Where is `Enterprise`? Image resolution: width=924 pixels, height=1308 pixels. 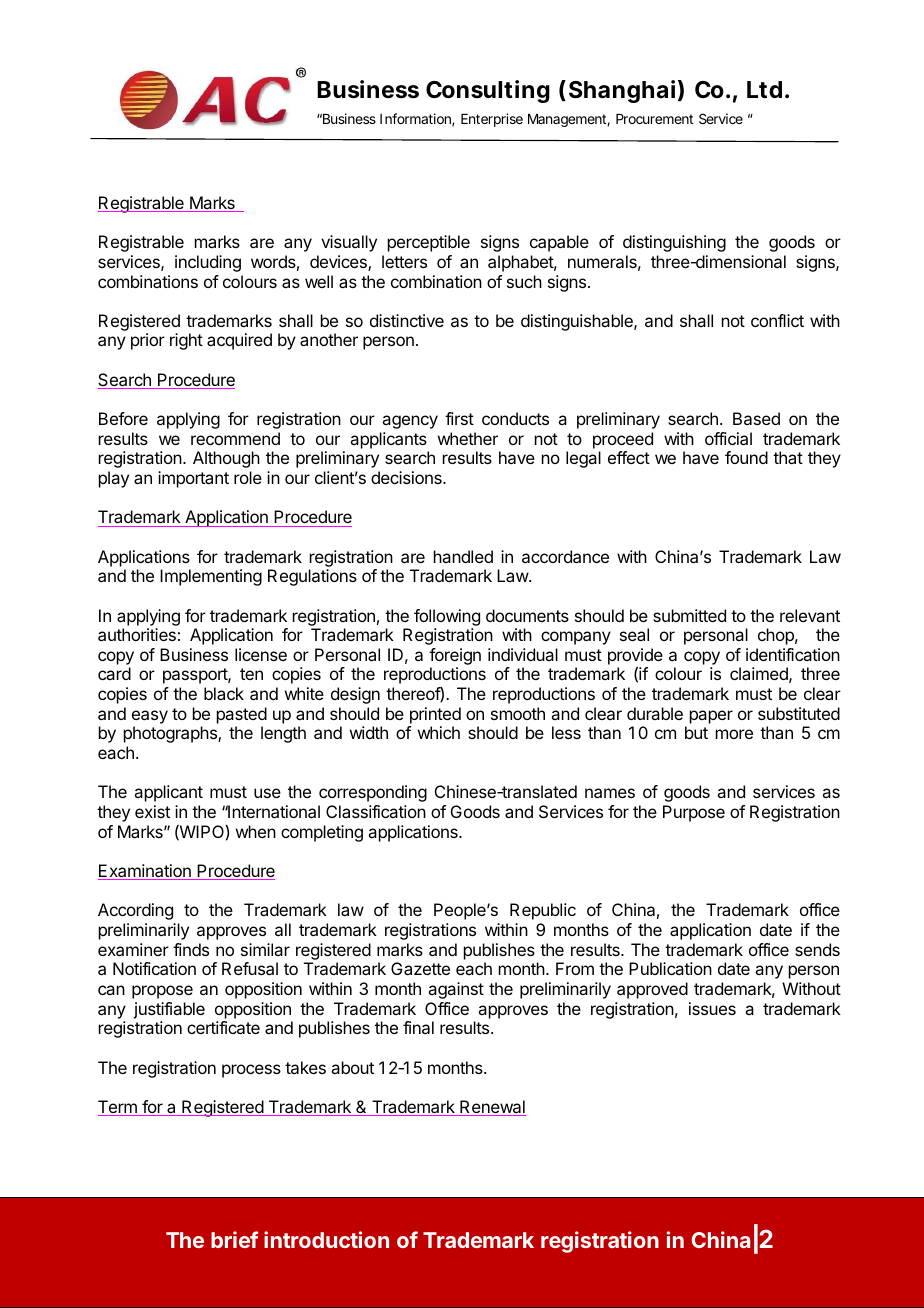
Enterprise is located at coordinates (492, 120).
